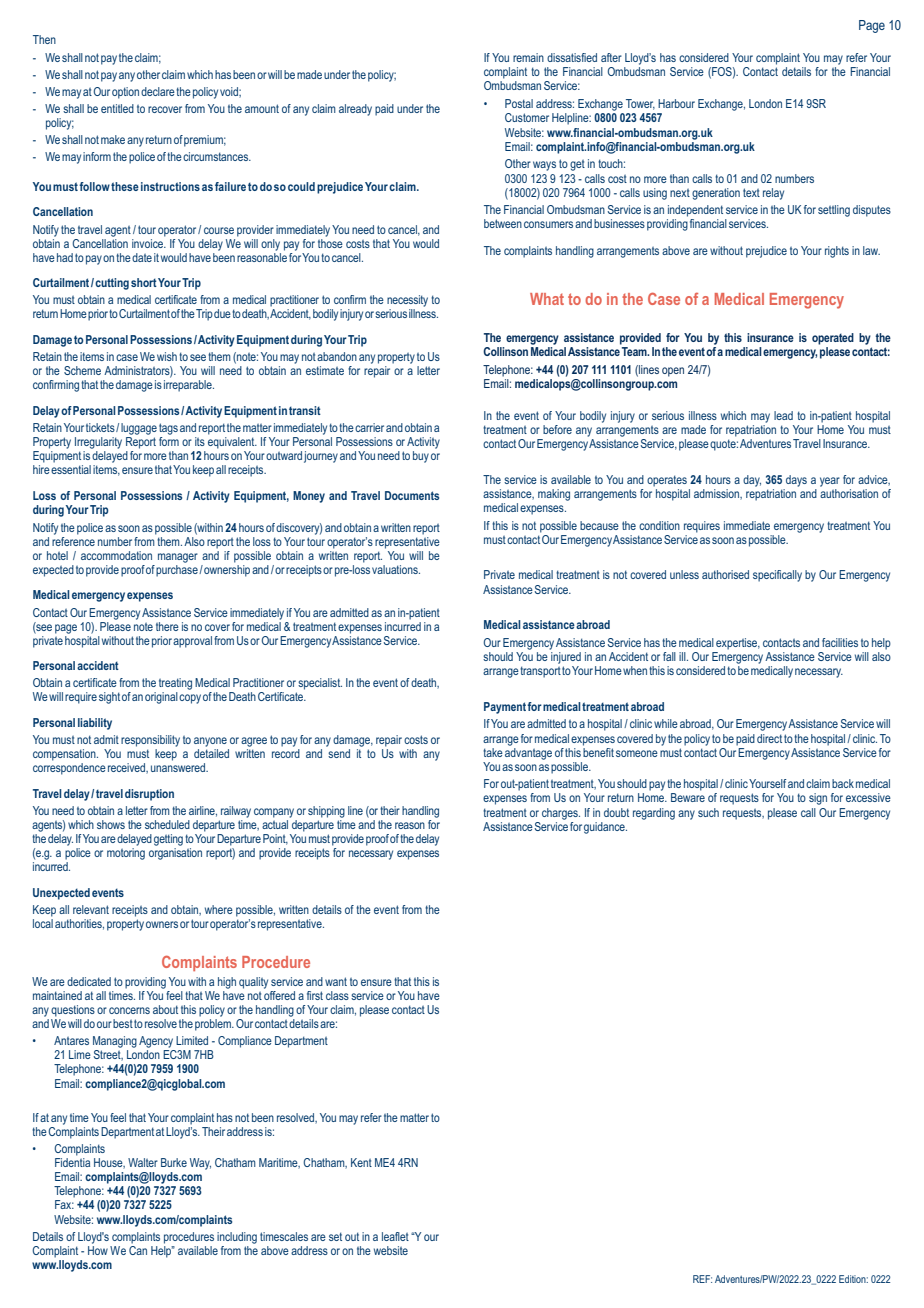 This screenshot has height=1308, width=924. What do you see at coordinates (421, 457) in the screenshot?
I see `buy` at bounding box center [421, 457].
